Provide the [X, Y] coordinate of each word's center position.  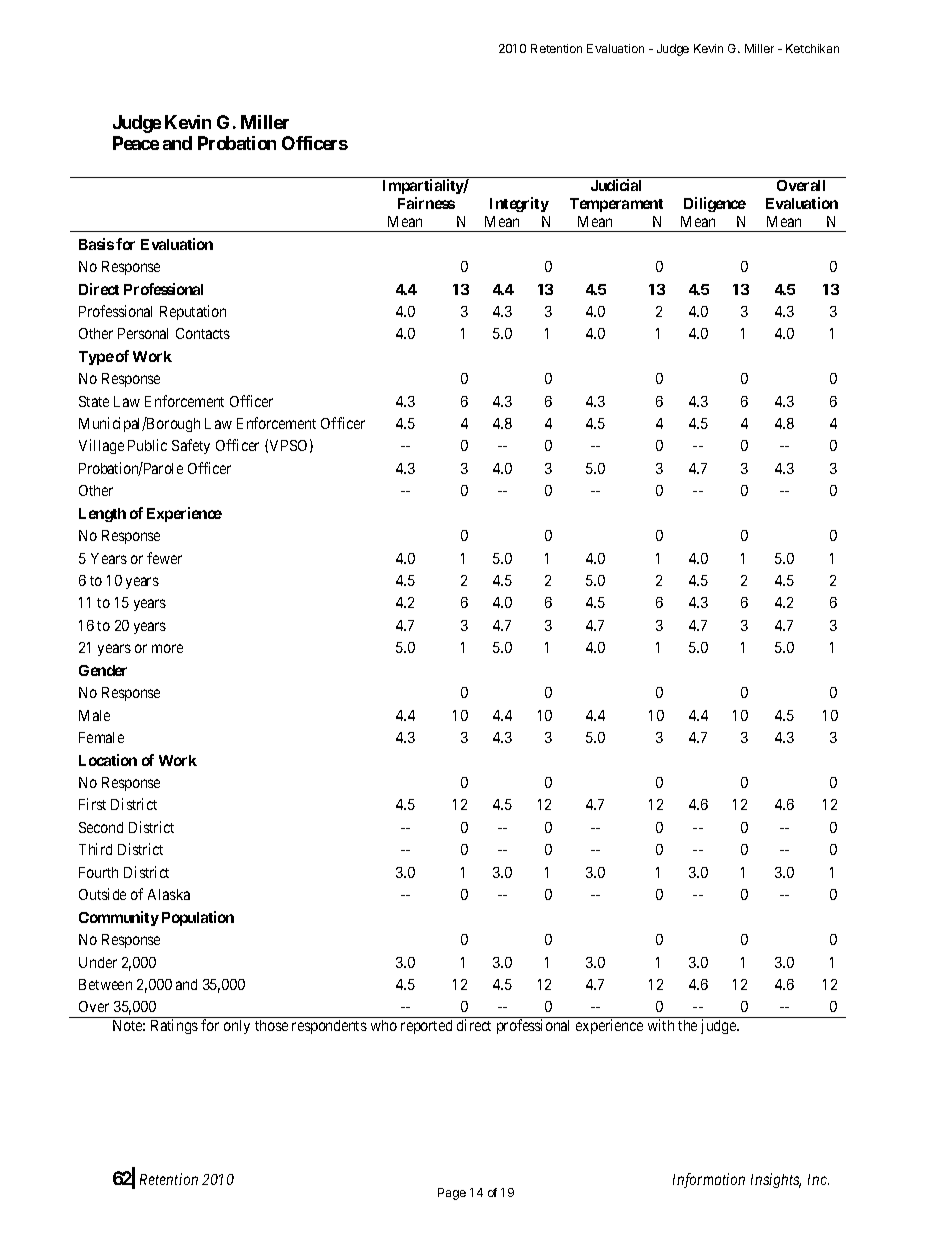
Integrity [519, 204]
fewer [164, 558]
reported [426, 1027]
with [661, 1025]
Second [101, 827]
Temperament [616, 205]
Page [452, 1194]
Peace [136, 143]
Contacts [203, 333]
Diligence [715, 204]
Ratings [174, 1026]
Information [709, 1180]
